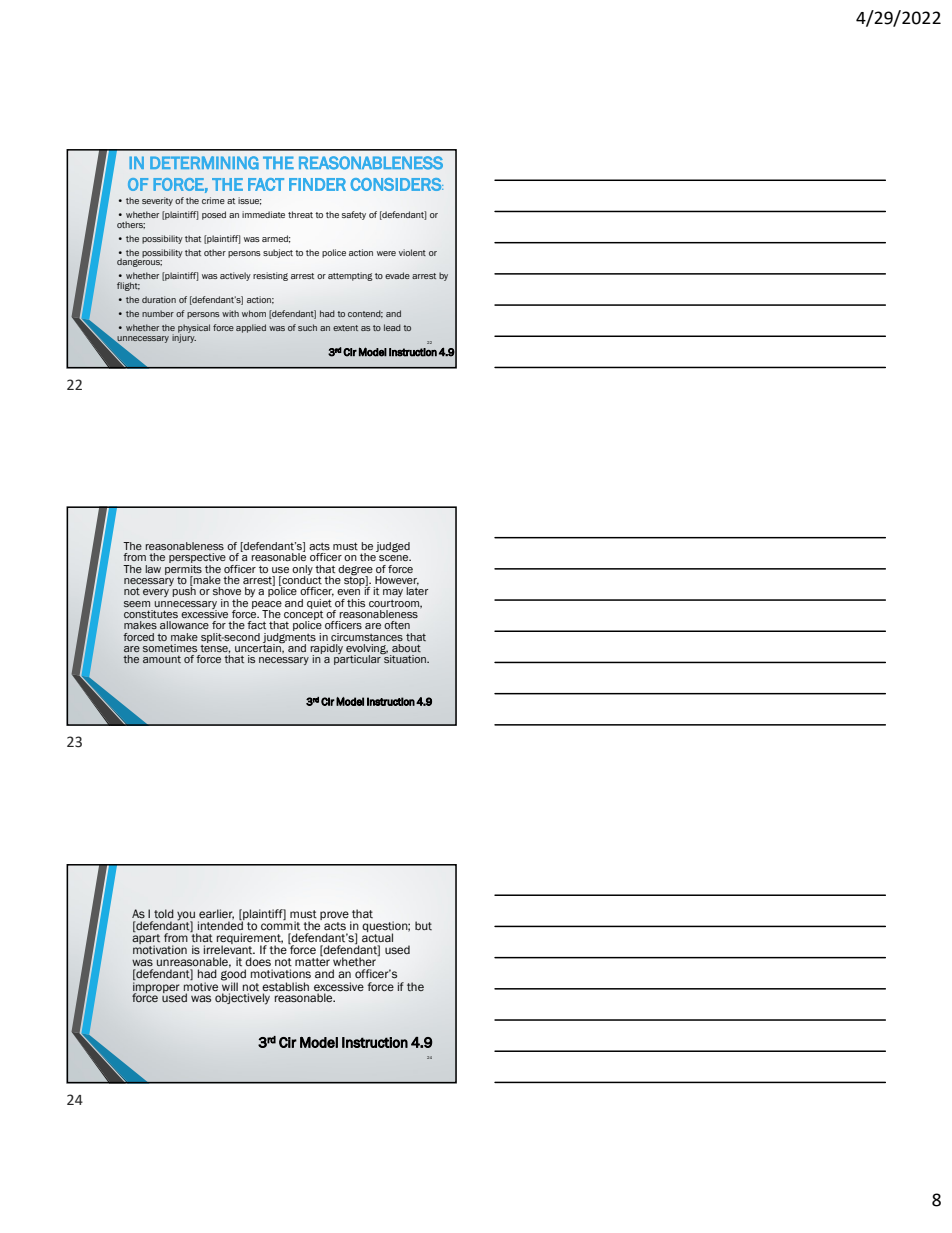  What do you see at coordinates (358, 659) in the image?
I see `particular` at bounding box center [358, 659].
